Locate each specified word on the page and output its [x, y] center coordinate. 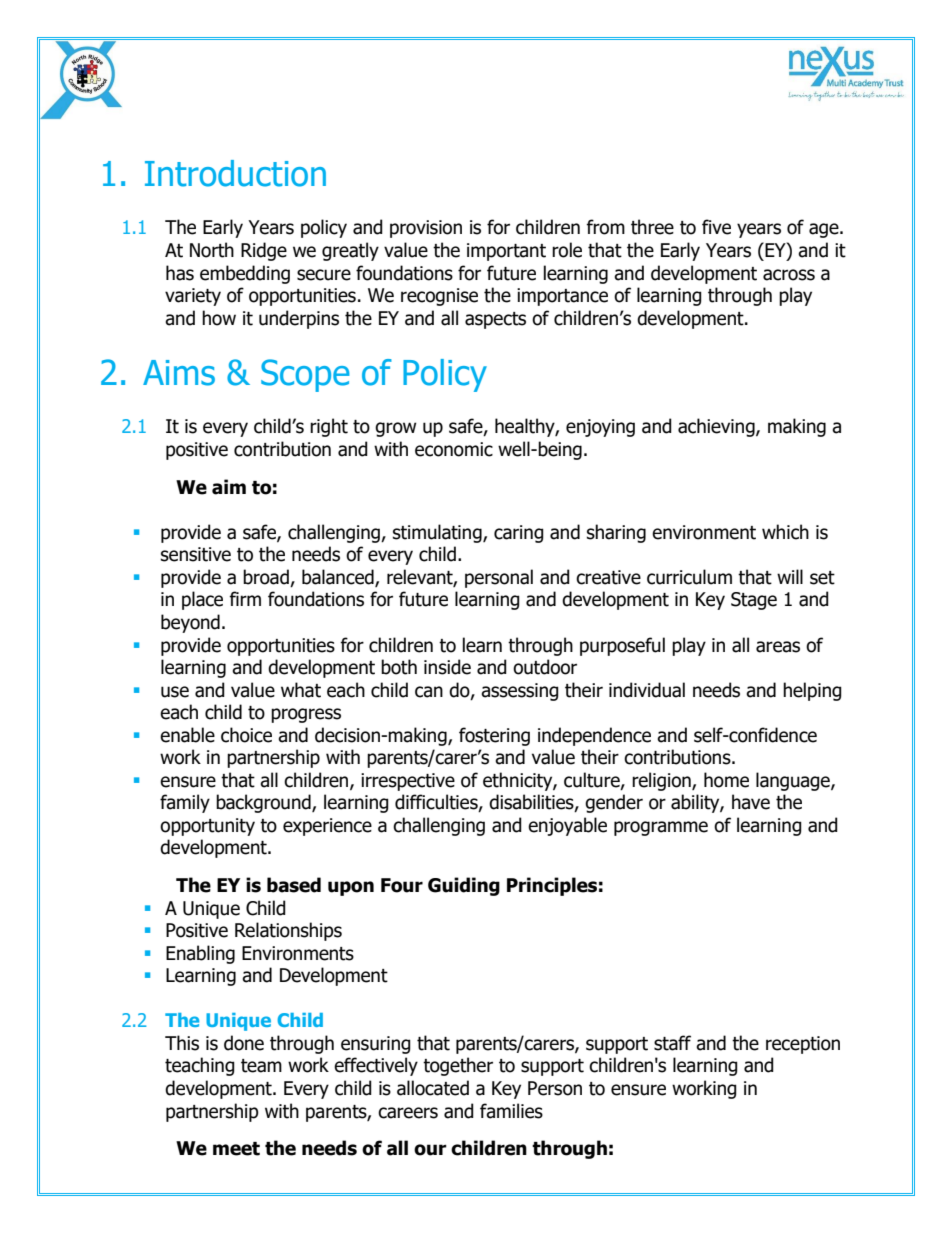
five [716, 227]
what [301, 690]
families [511, 1111]
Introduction [235, 173]
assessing [520, 692]
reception [803, 1045]
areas [778, 647]
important [506, 252]
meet [236, 1149]
